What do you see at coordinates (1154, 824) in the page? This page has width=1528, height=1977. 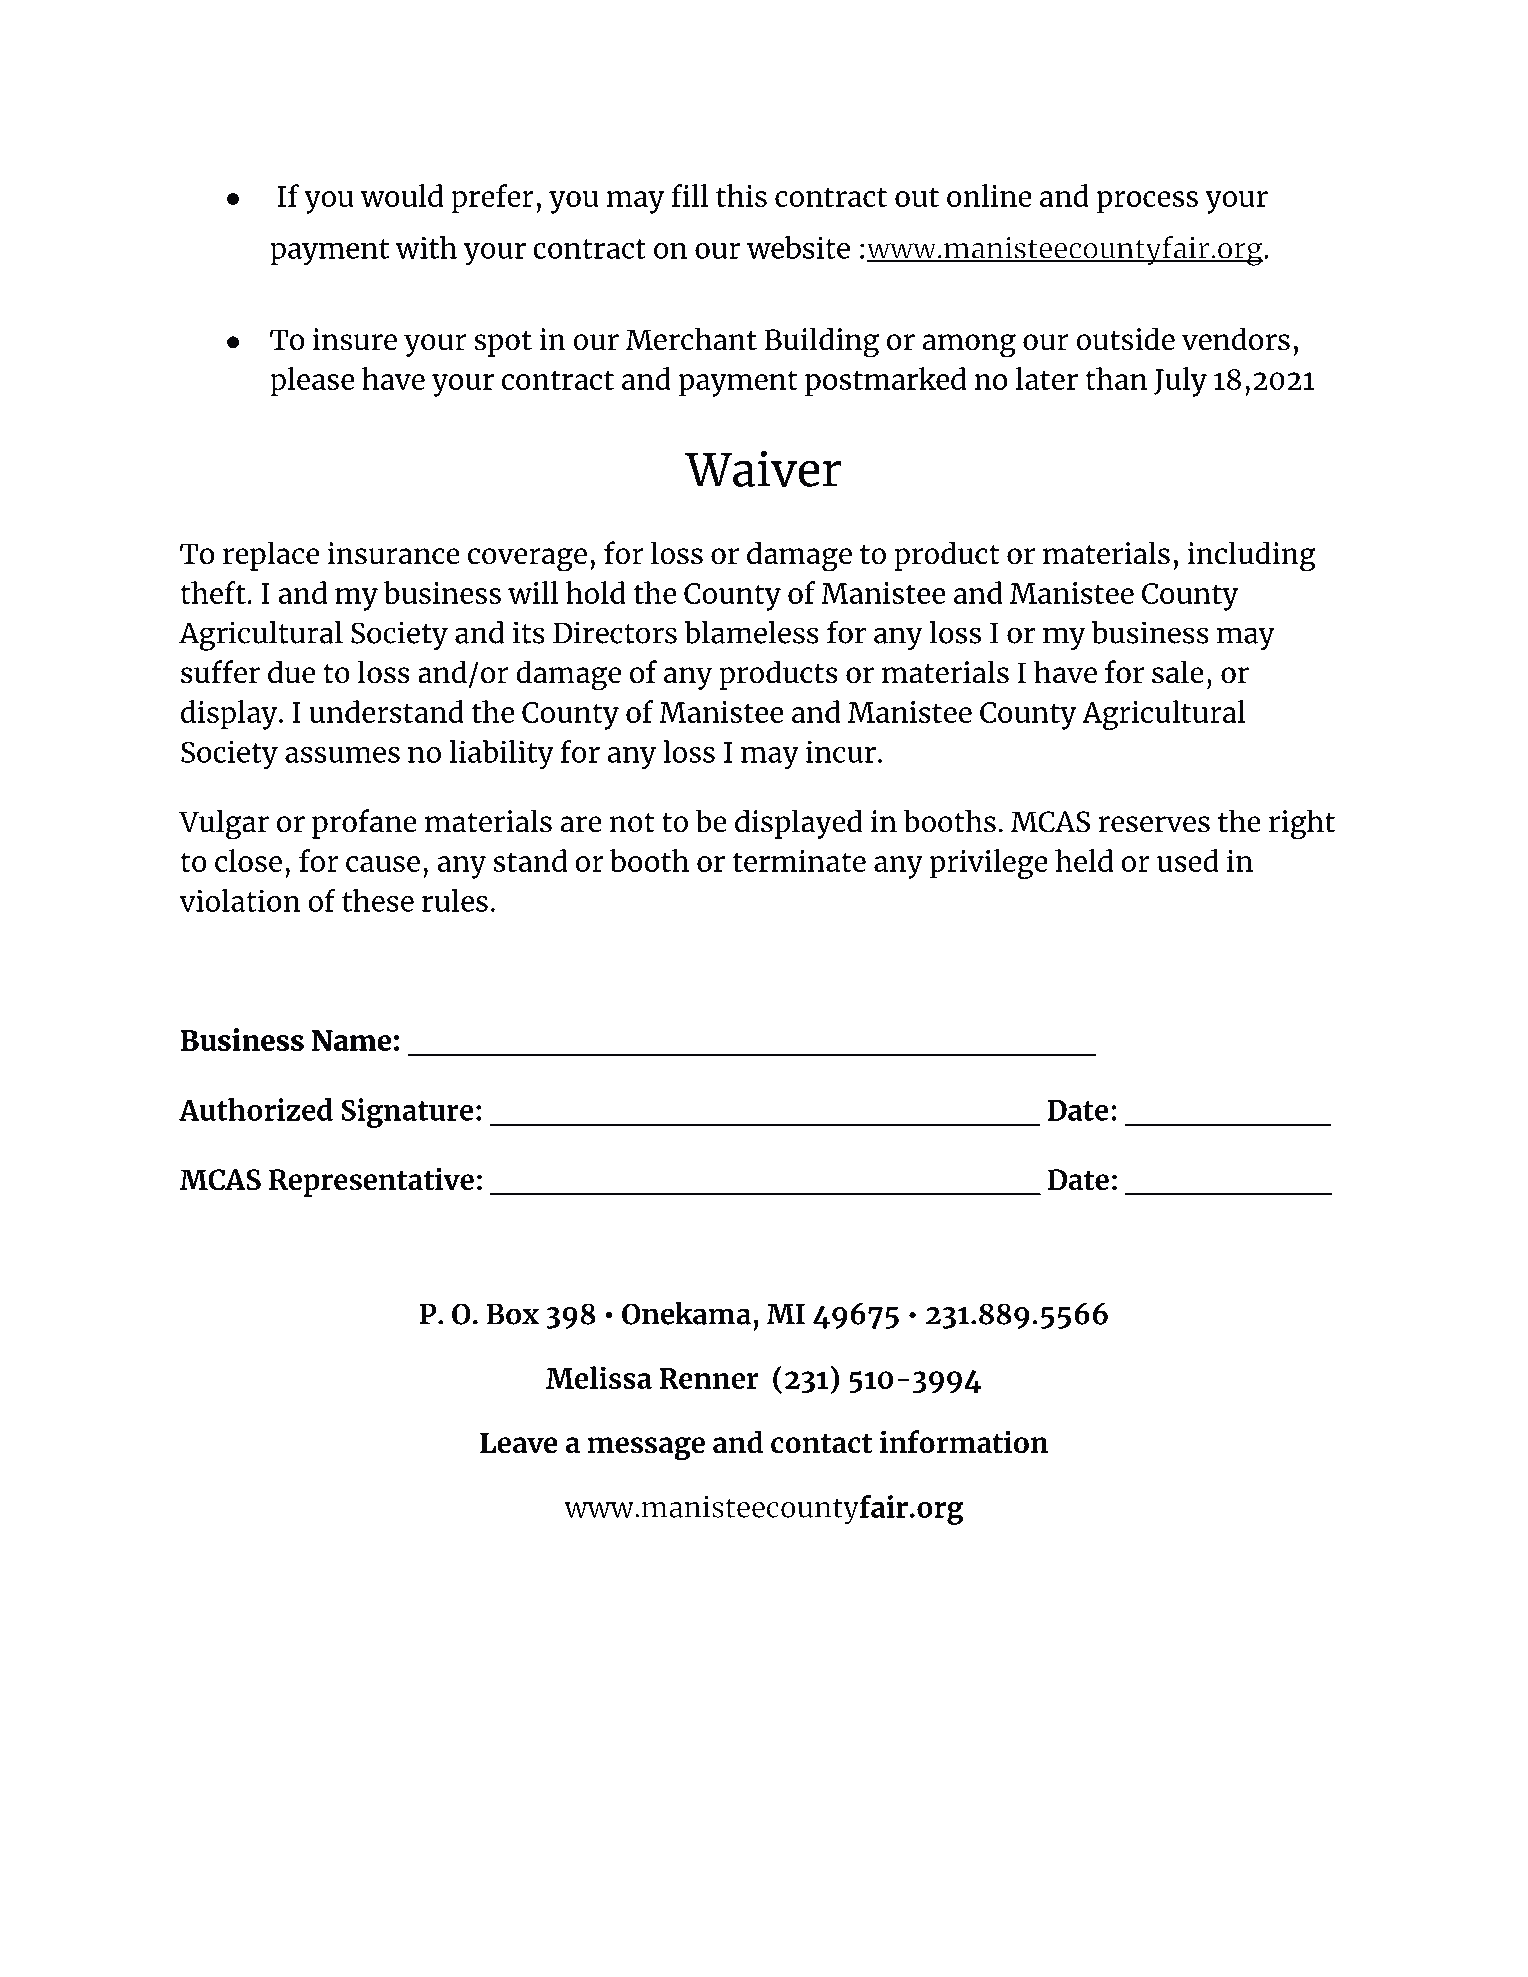 I see `reserves` at bounding box center [1154, 824].
